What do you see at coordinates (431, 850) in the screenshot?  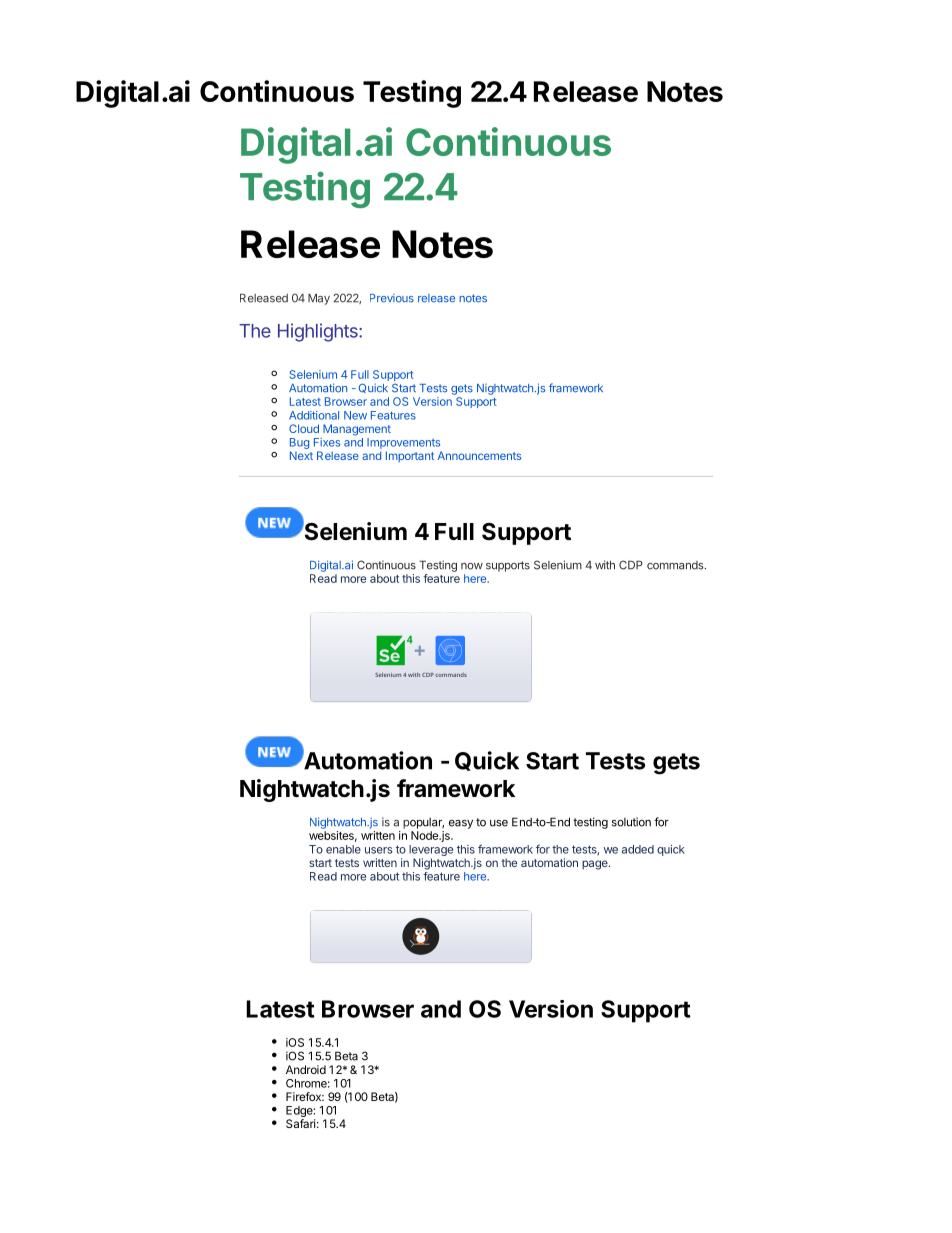 I see `leverage` at bounding box center [431, 850].
